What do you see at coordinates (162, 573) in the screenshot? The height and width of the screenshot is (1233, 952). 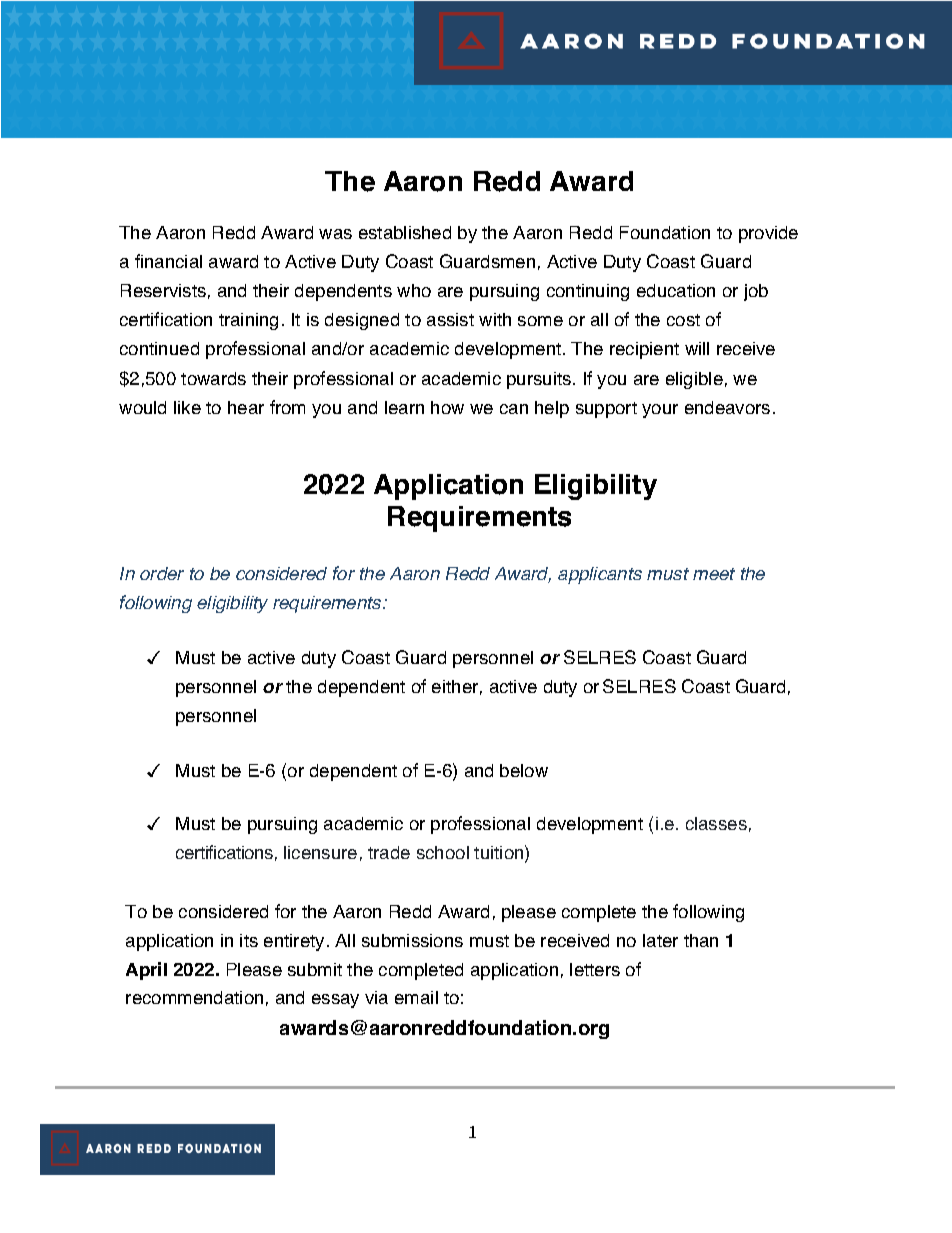 I see `order` at bounding box center [162, 573].
